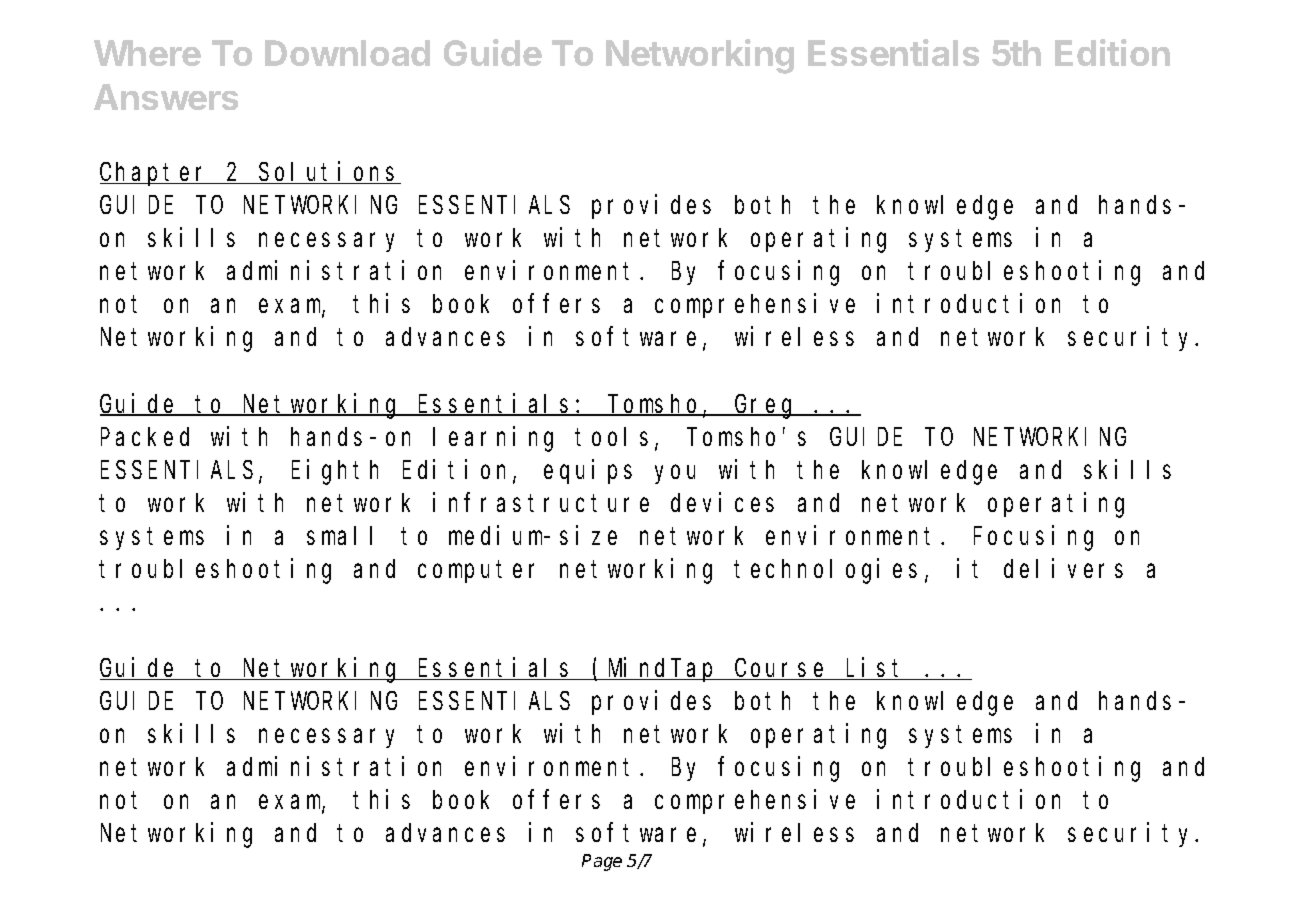  I want to click on Greg, so click(766, 407).
